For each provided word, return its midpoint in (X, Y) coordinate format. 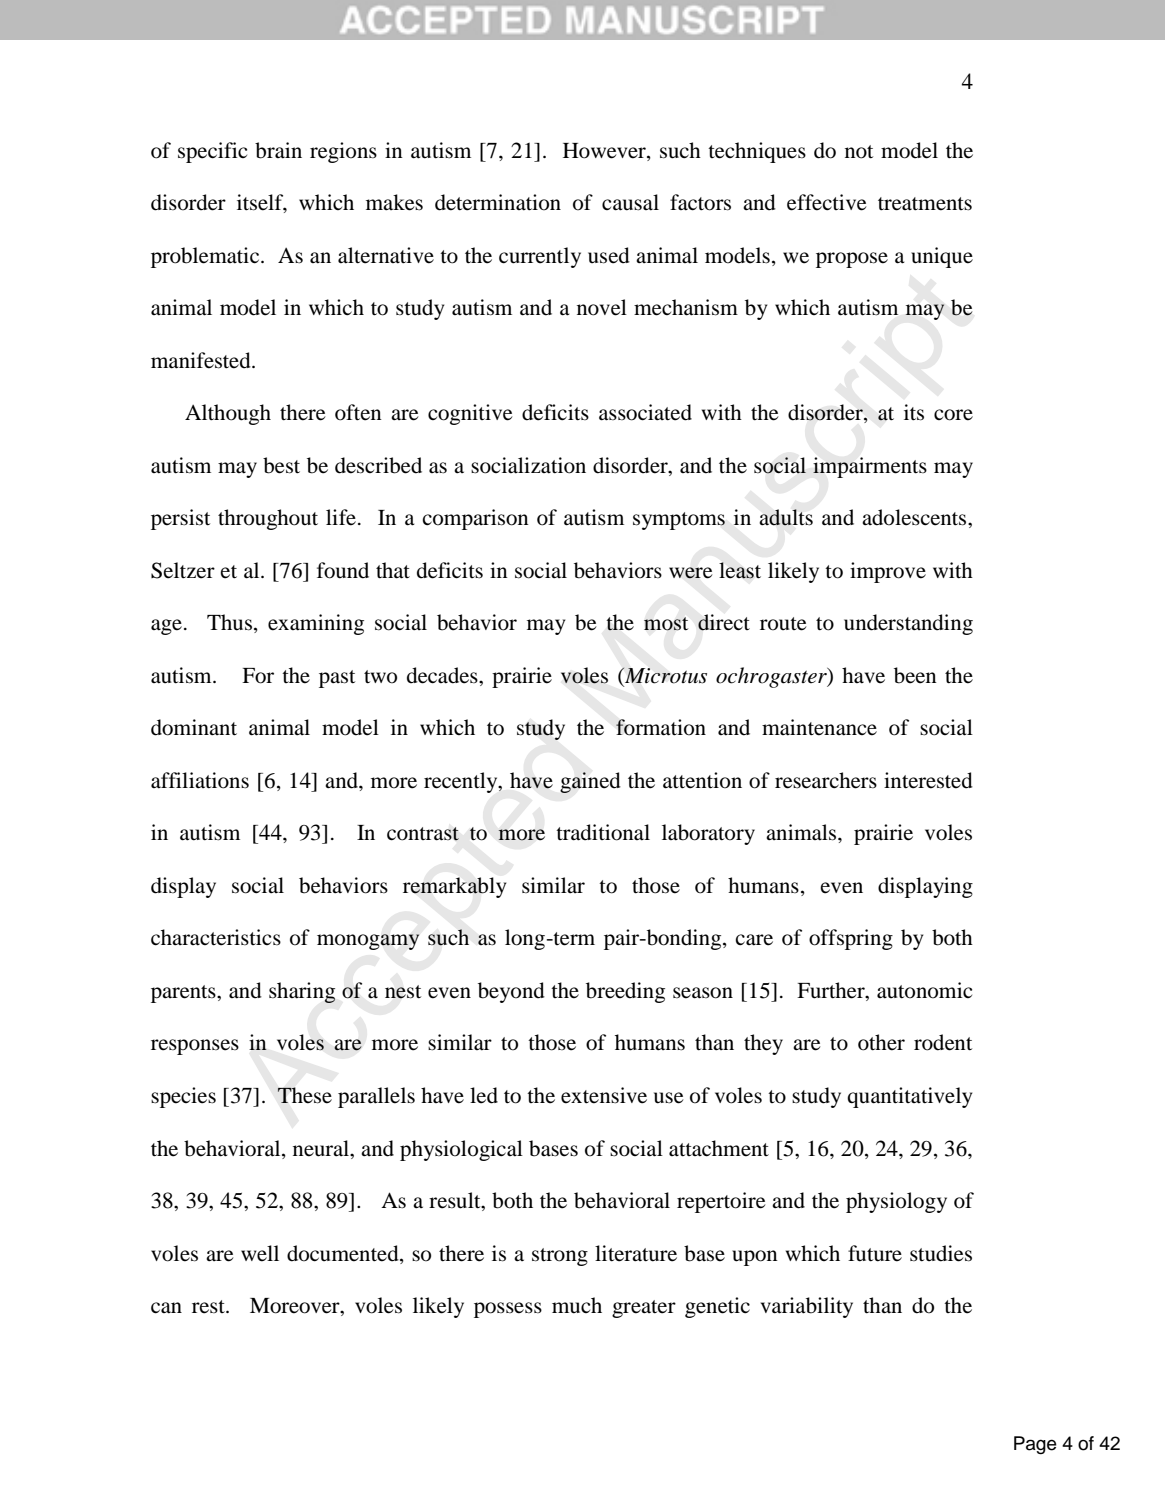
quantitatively (909, 1097)
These (304, 1095)
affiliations (200, 780)
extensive (604, 1095)
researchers (826, 780)
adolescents (915, 517)
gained (590, 782)
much (577, 1305)
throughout (268, 519)
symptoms (679, 521)
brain (278, 150)
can (166, 1308)
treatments (925, 204)
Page (1035, 1445)
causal (630, 202)
